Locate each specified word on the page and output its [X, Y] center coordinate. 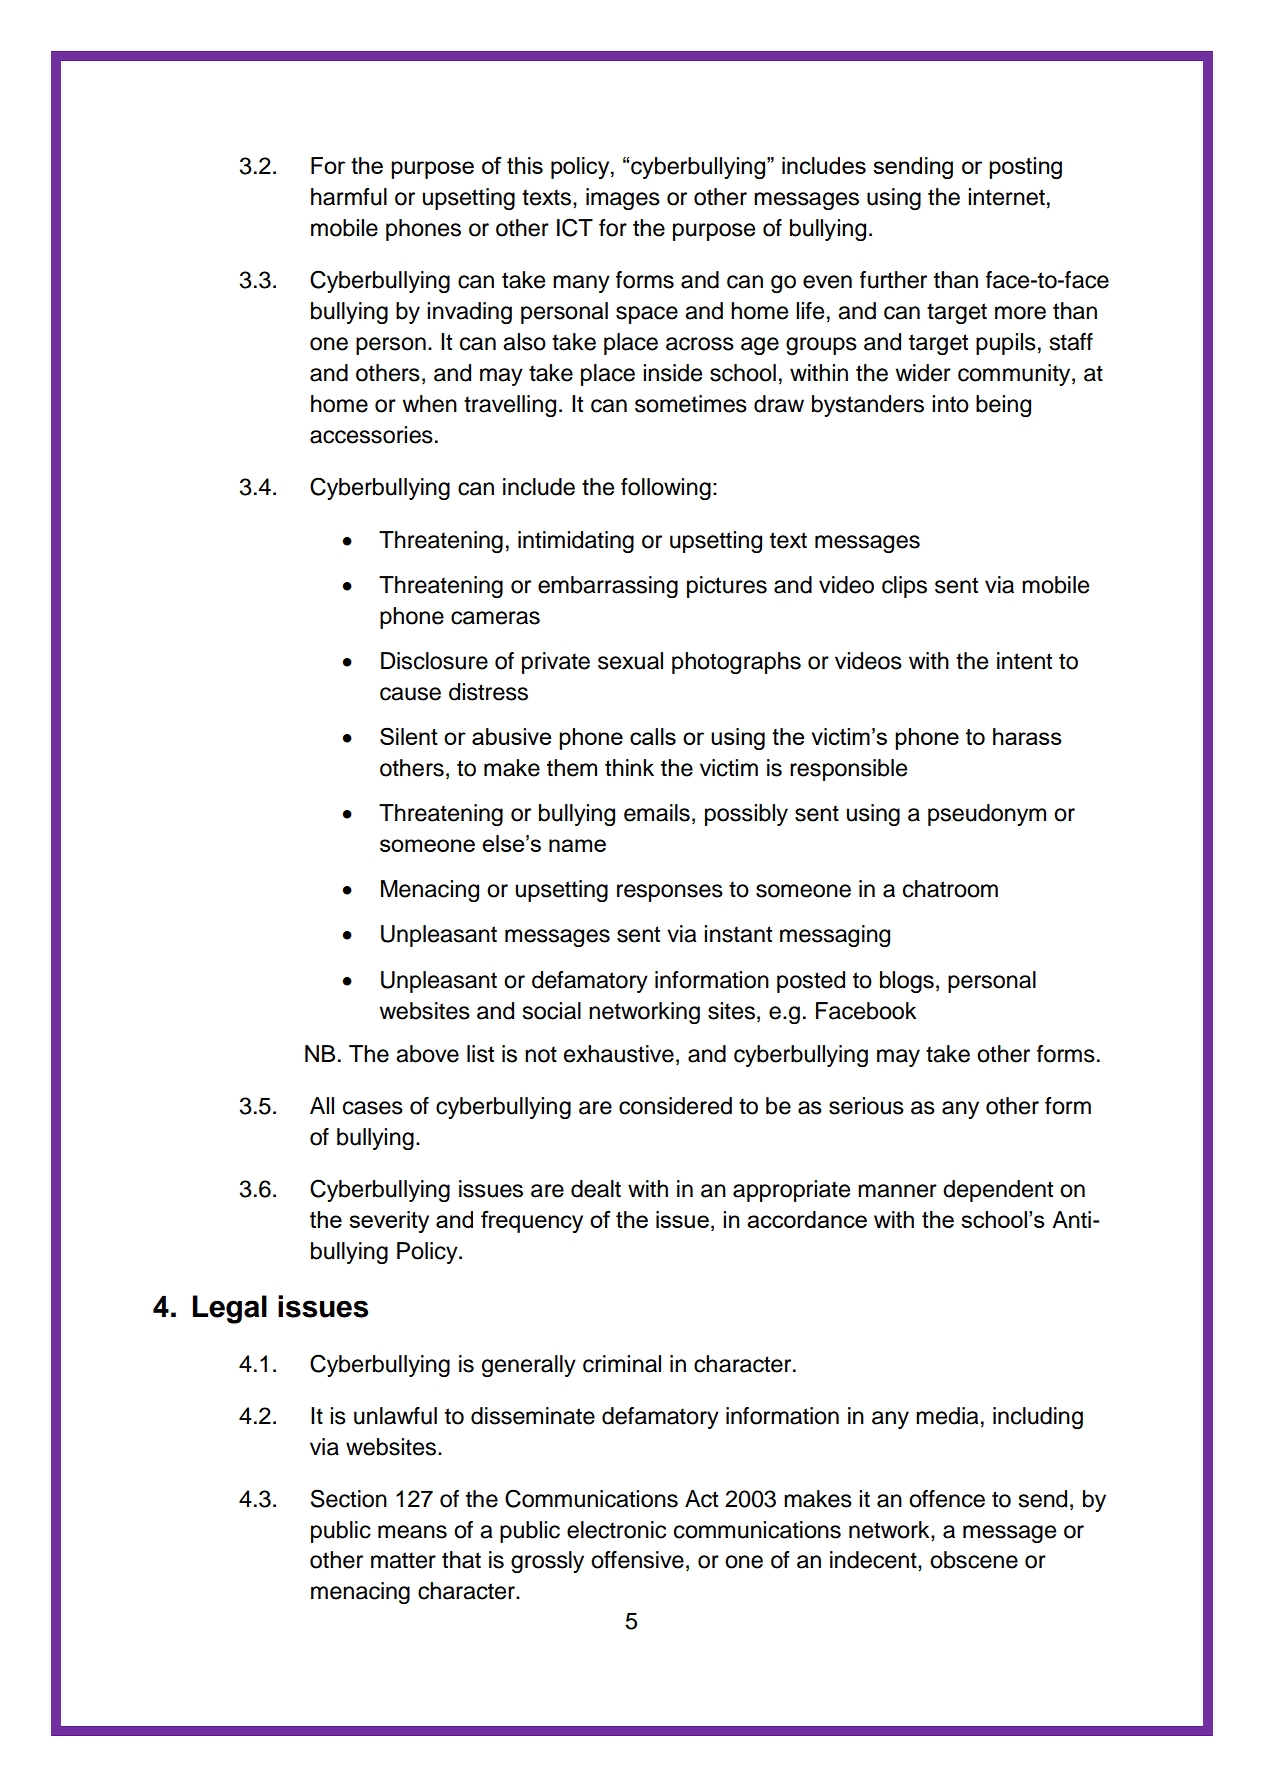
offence [947, 1499]
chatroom [950, 889]
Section [349, 1498]
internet [1006, 197]
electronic [616, 1530]
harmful [349, 197]
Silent [409, 736]
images [623, 199]
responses [670, 893]
